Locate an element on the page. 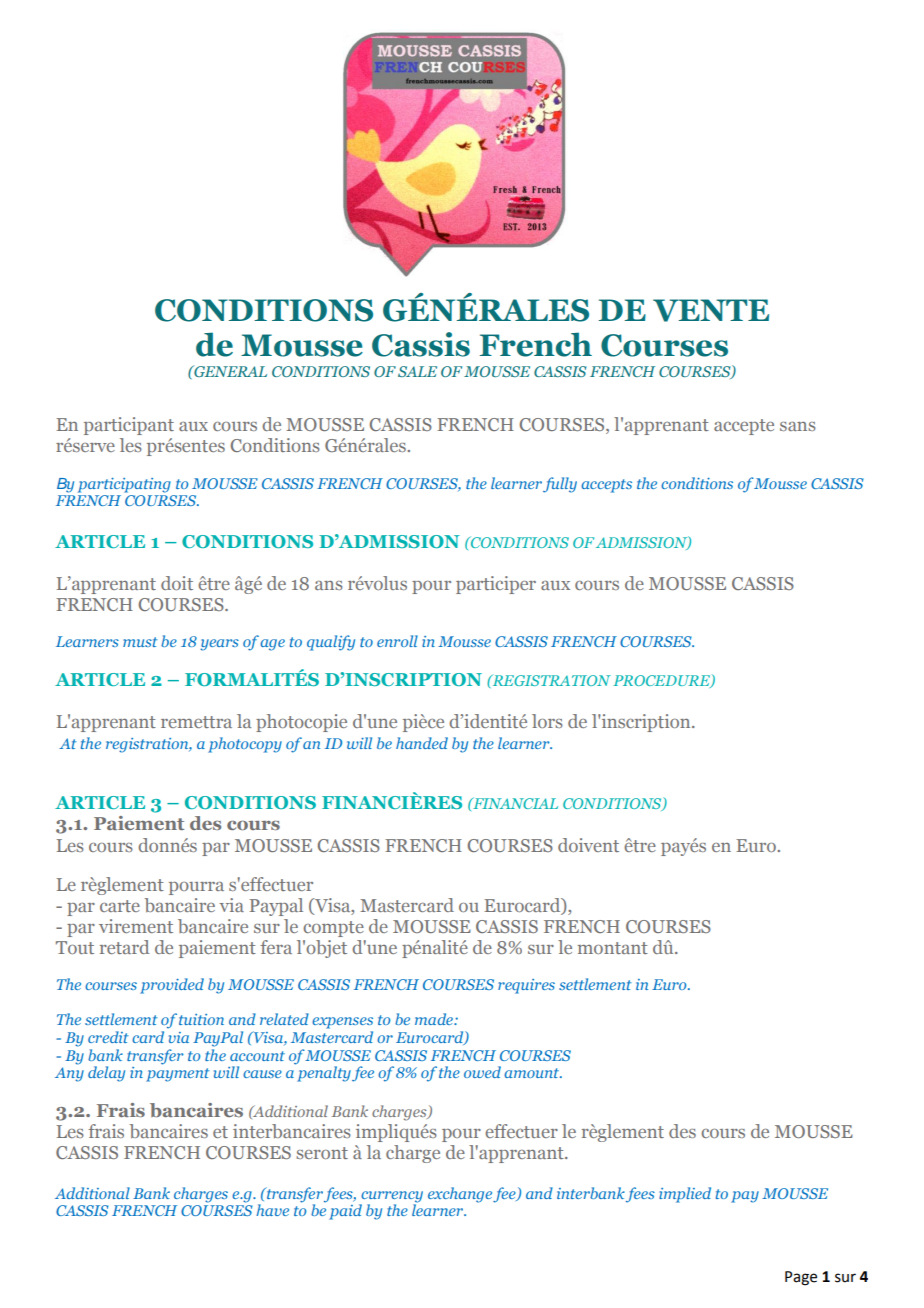 Image resolution: width=924 pixels, height=1308 pixels. have is located at coordinates (272, 1210).
